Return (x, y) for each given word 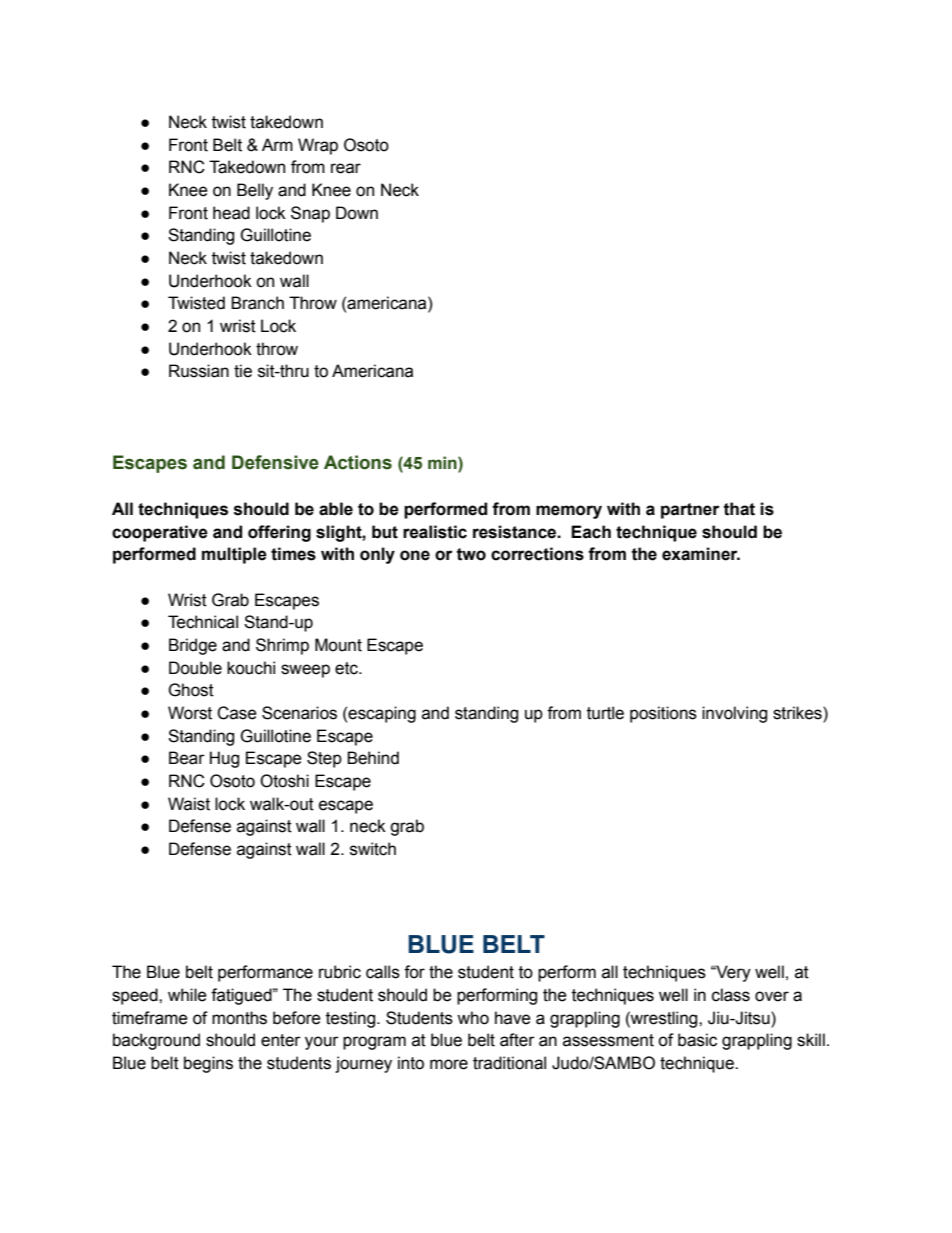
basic (697, 1040)
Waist (189, 804)
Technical (203, 622)
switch (373, 849)
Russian (199, 371)
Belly (255, 191)
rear (346, 168)
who (473, 1018)
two (471, 554)
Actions (358, 462)
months (239, 1018)
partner (690, 511)
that (739, 509)
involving (734, 714)
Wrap (318, 146)
